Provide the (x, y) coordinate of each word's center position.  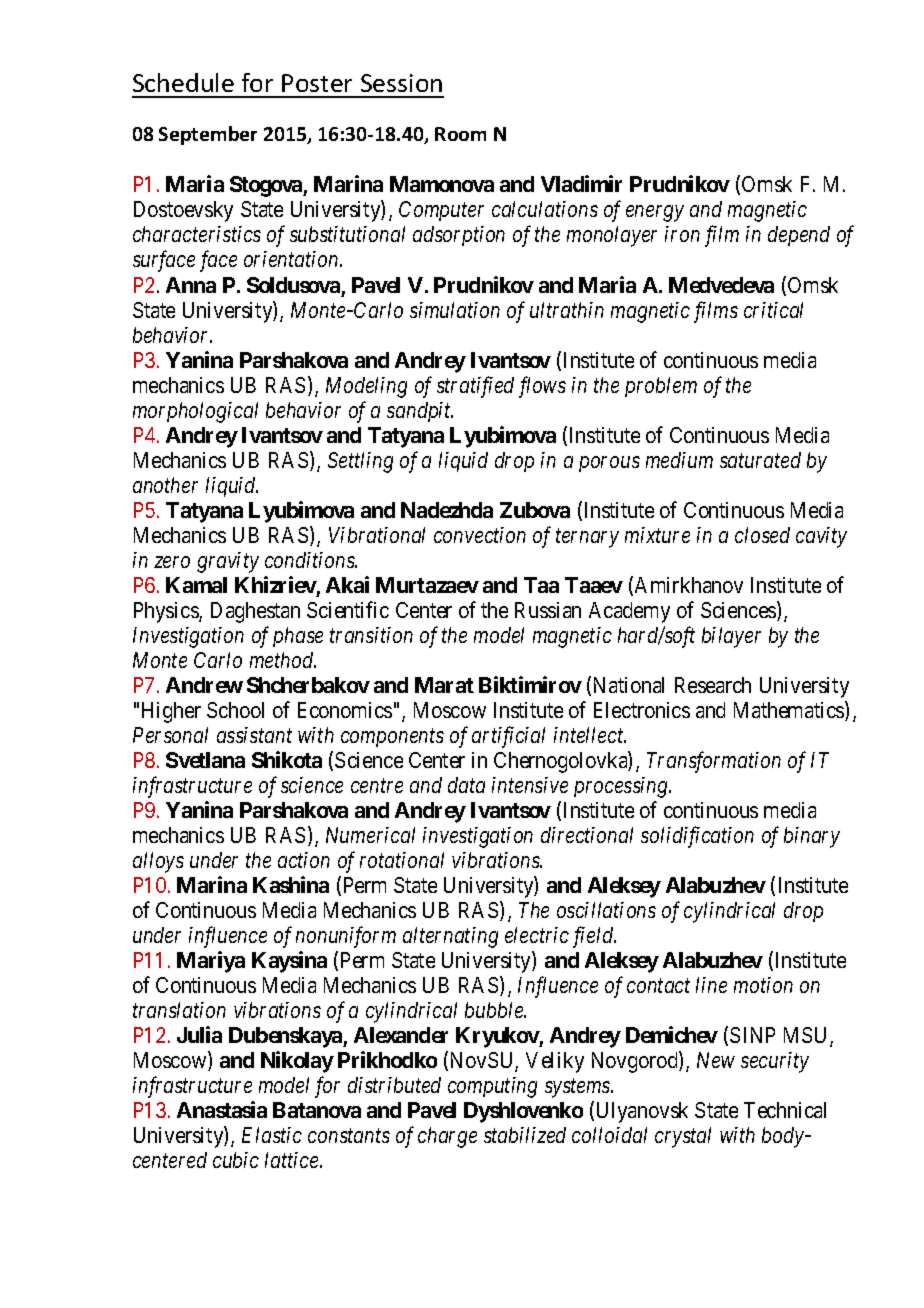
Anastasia (222, 1109)
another (165, 485)
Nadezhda (447, 510)
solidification (697, 837)
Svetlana (205, 760)
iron (682, 234)
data (466, 785)
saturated (760, 460)
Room (460, 134)
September (208, 135)
